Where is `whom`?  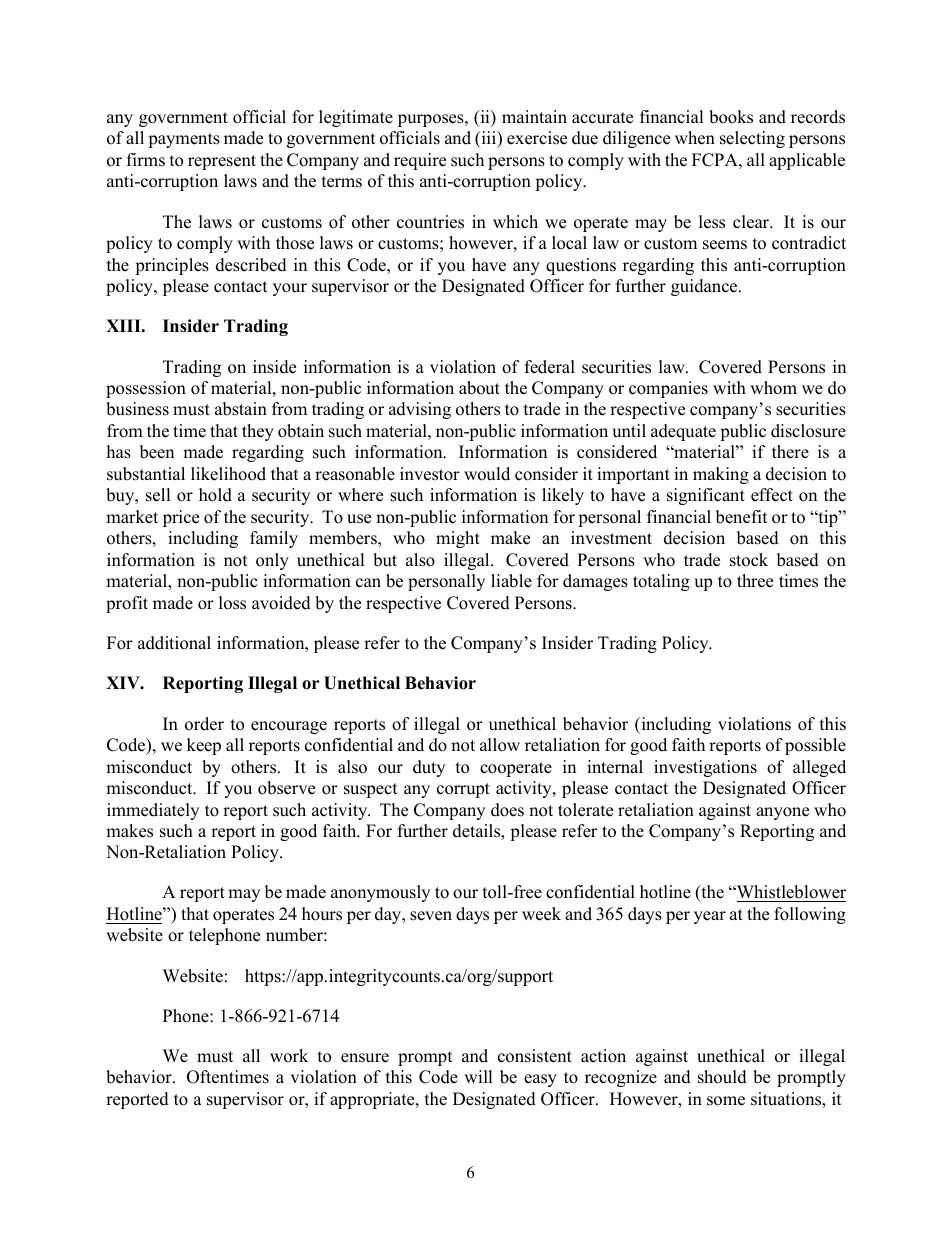 whom is located at coordinates (773, 388).
